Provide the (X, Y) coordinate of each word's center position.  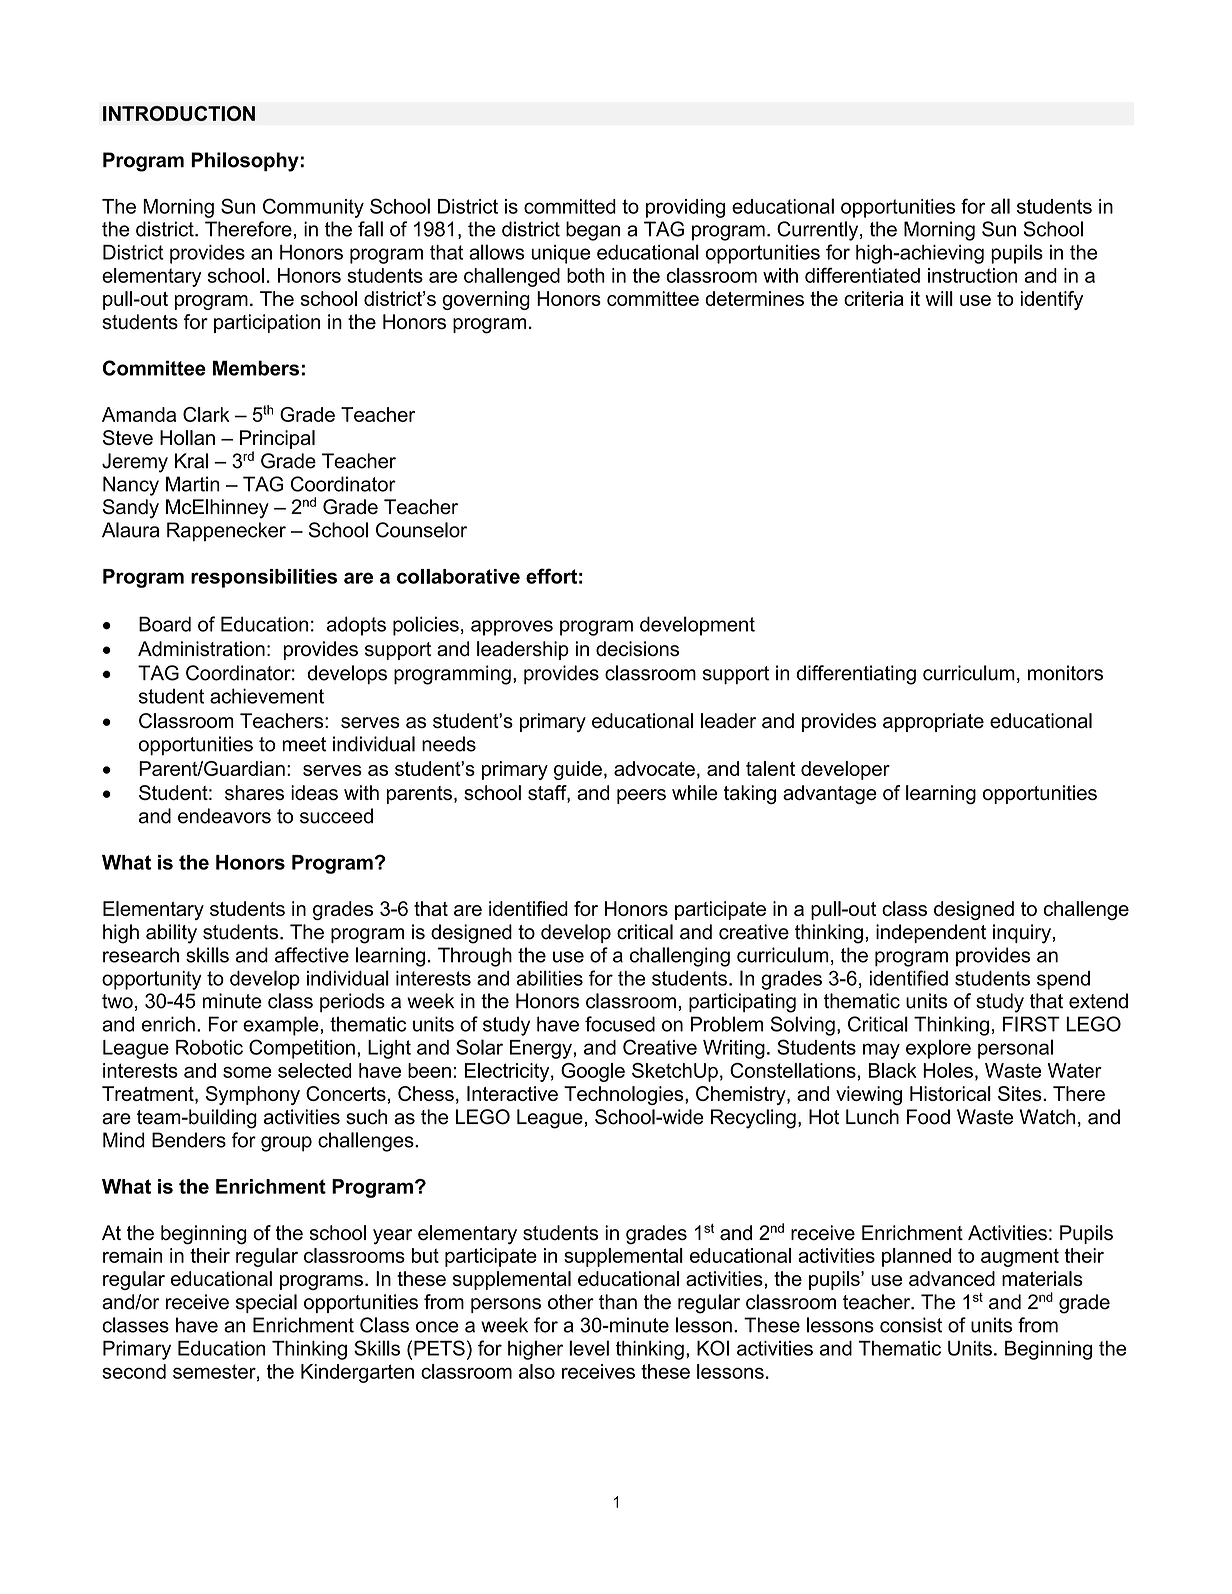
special (266, 1303)
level (589, 1348)
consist (911, 1325)
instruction (972, 275)
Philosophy (246, 162)
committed (570, 206)
